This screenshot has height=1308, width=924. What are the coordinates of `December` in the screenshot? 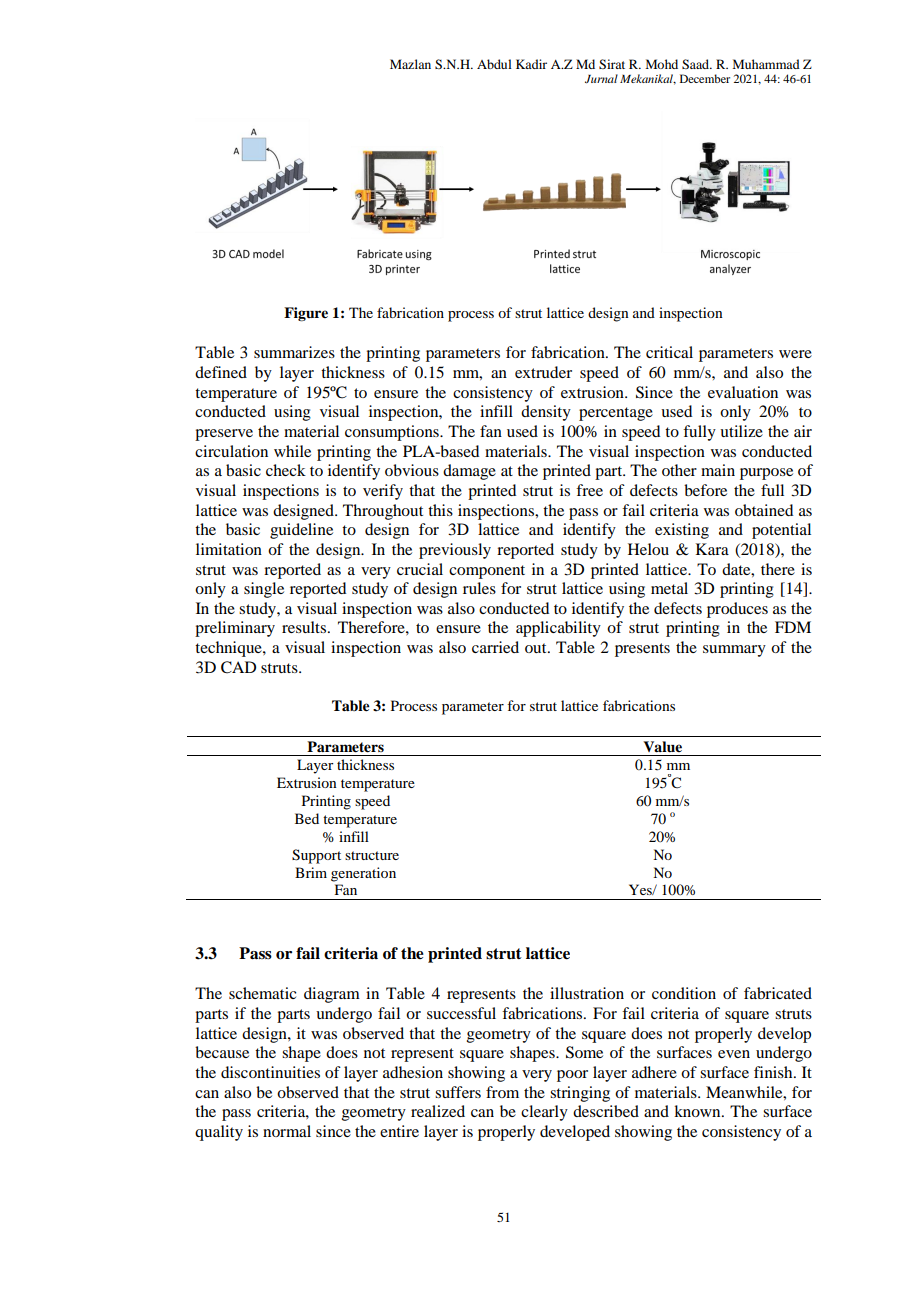 It's located at (705, 78).
